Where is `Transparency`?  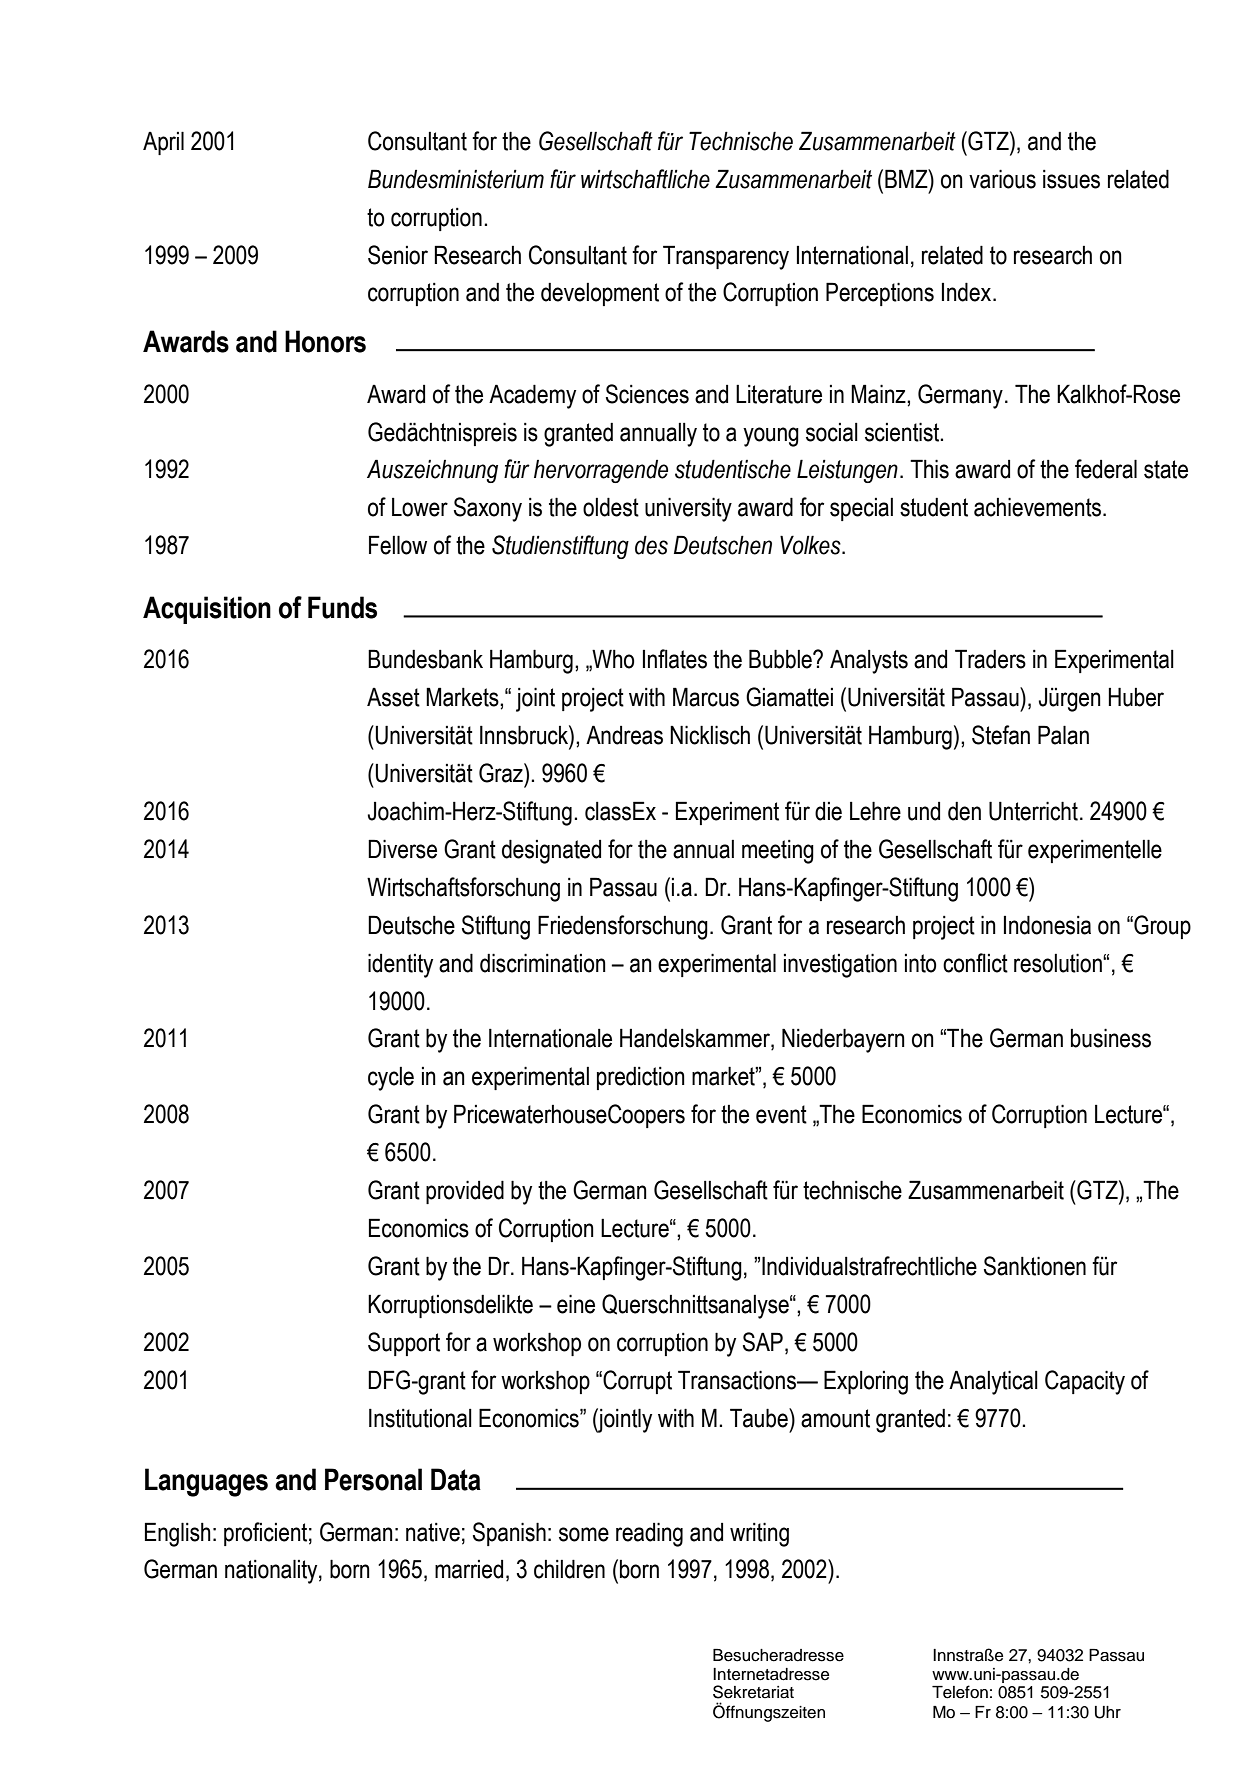
Transparency is located at coordinates (726, 257).
